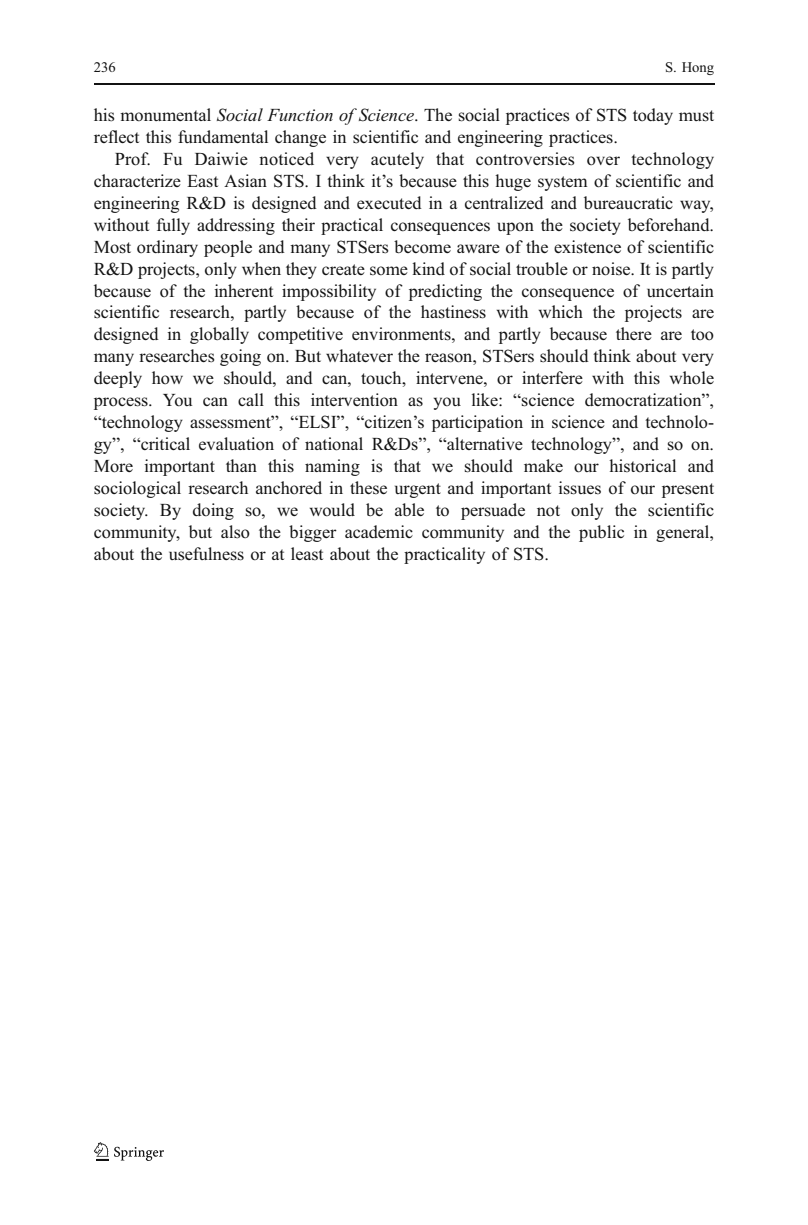 This screenshot has width=808, height=1225. Describe the element at coordinates (698, 68) in the screenshot. I see `Hong` at that location.
